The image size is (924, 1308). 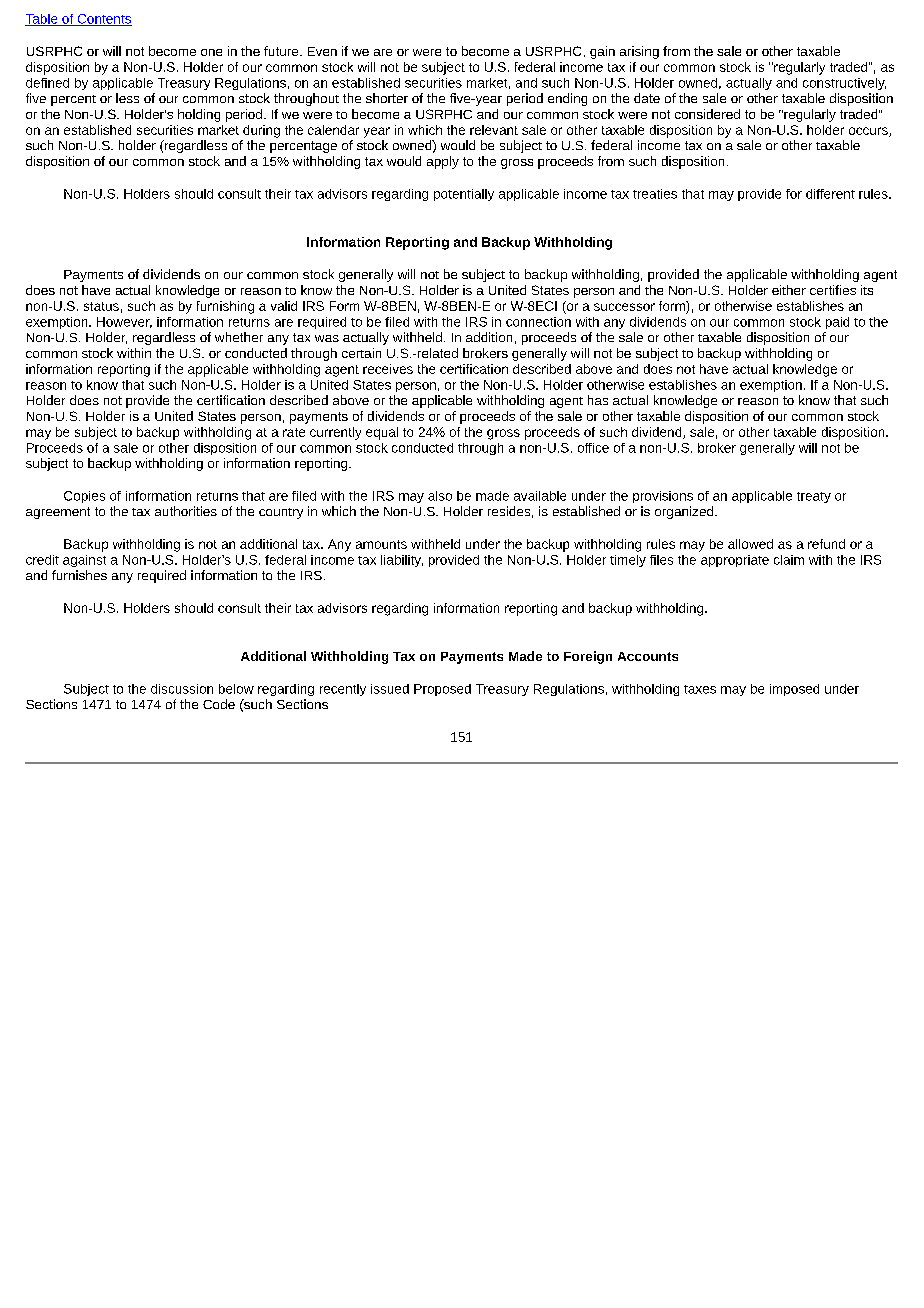 I want to click on resides, so click(x=509, y=511).
